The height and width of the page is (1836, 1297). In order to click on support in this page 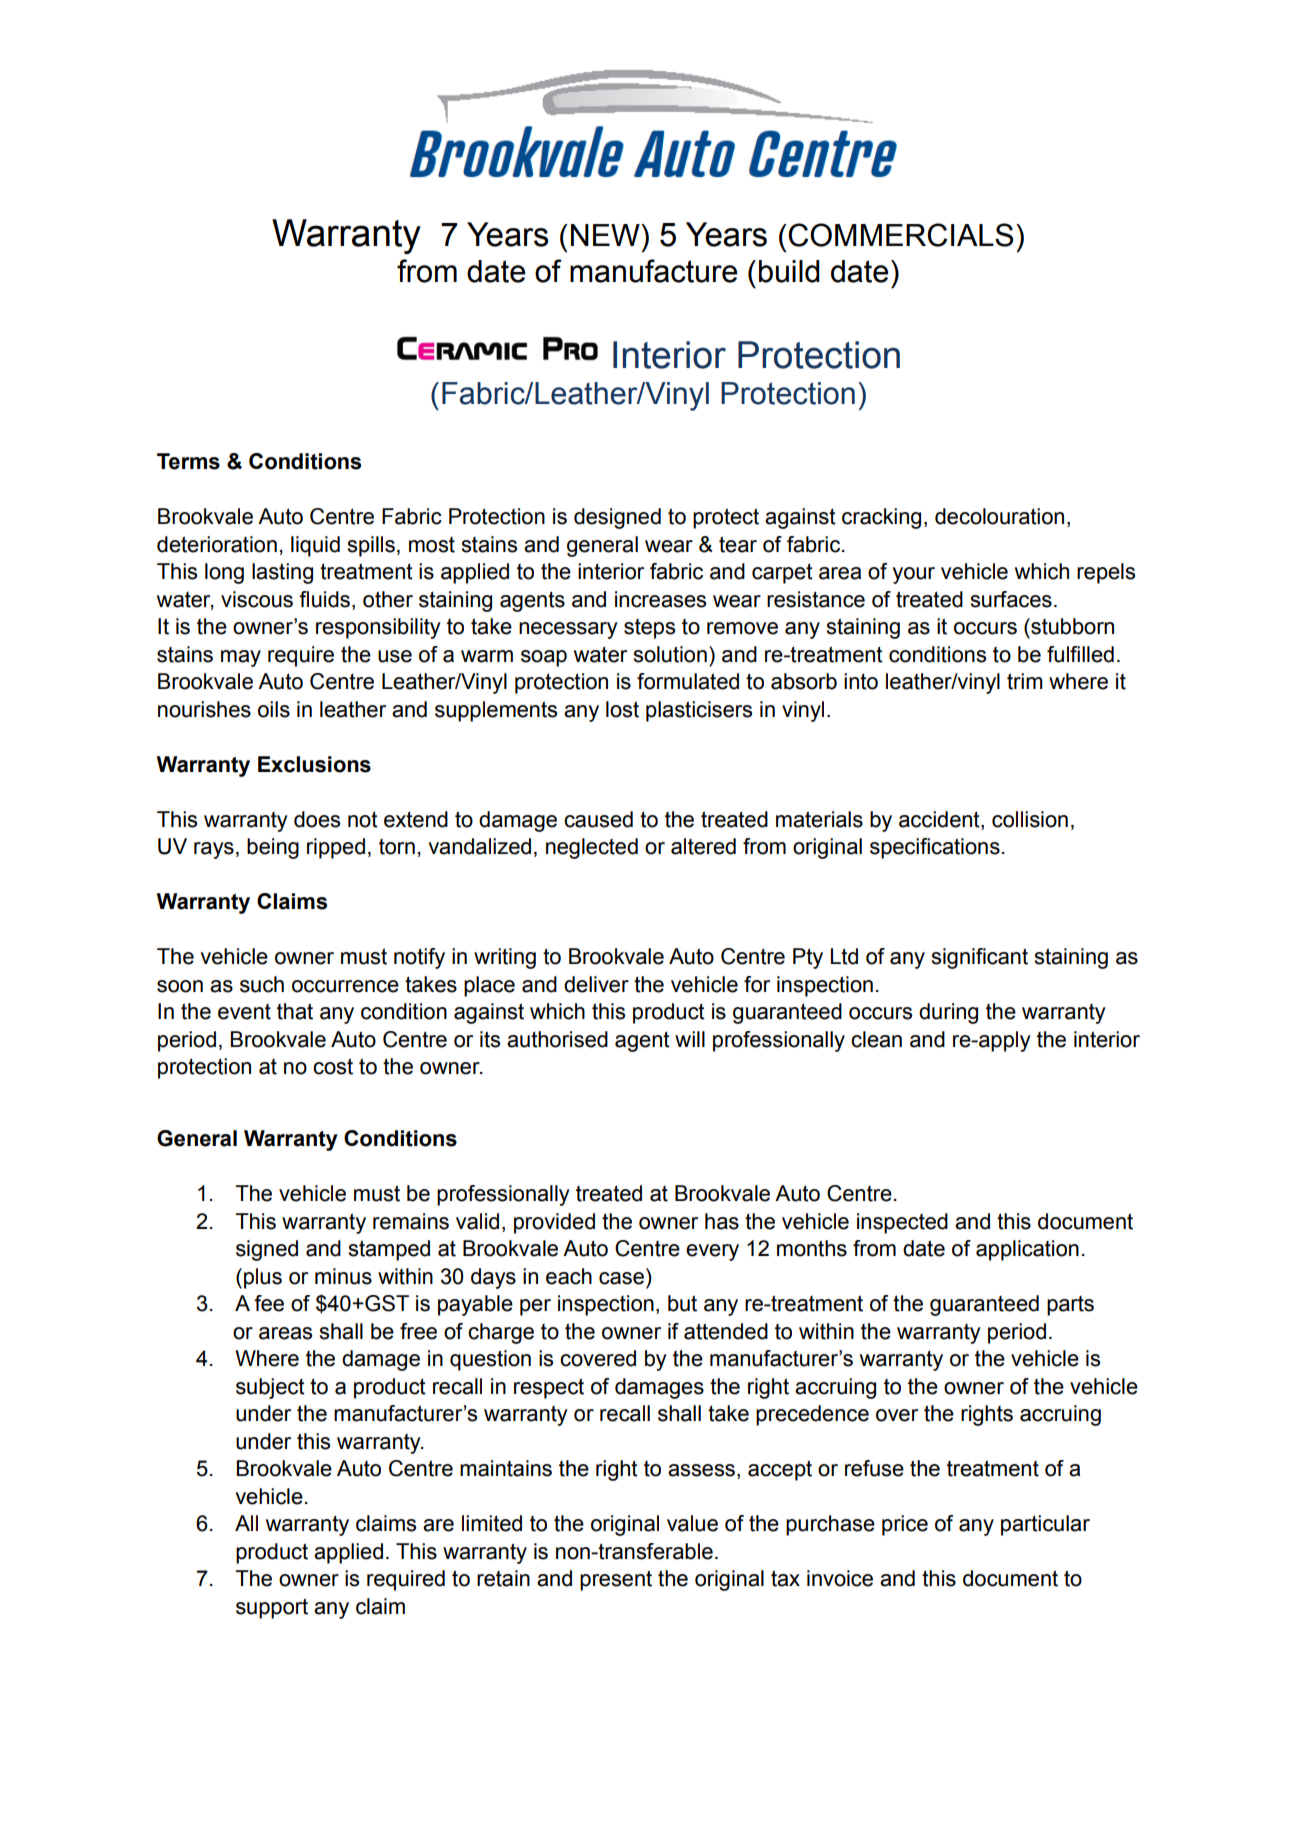, I will do `click(272, 1608)`.
